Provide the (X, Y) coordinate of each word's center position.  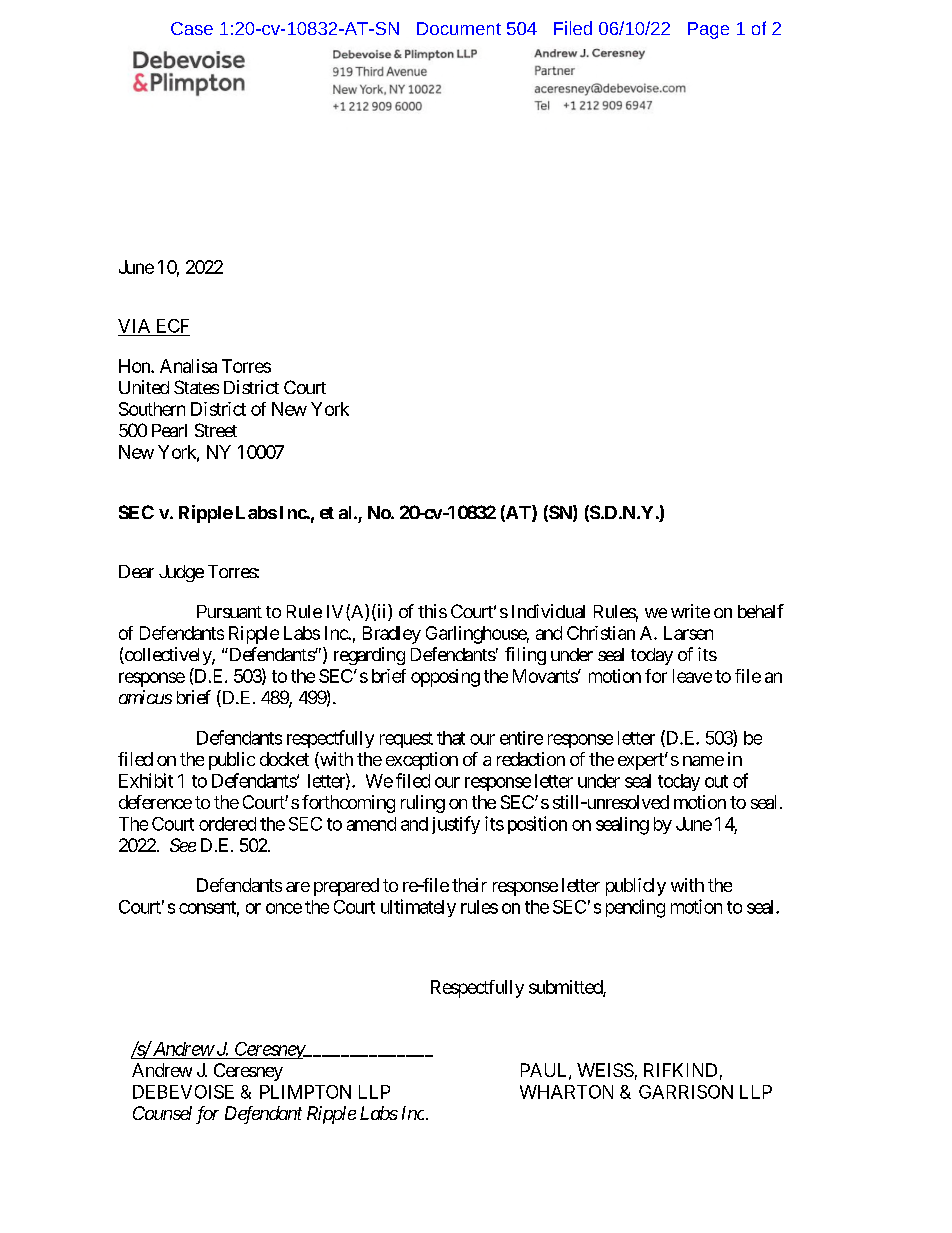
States (196, 387)
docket (284, 759)
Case (192, 28)
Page (708, 30)
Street (216, 430)
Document (459, 28)
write (690, 611)
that (451, 738)
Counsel (162, 1113)
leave (692, 676)
